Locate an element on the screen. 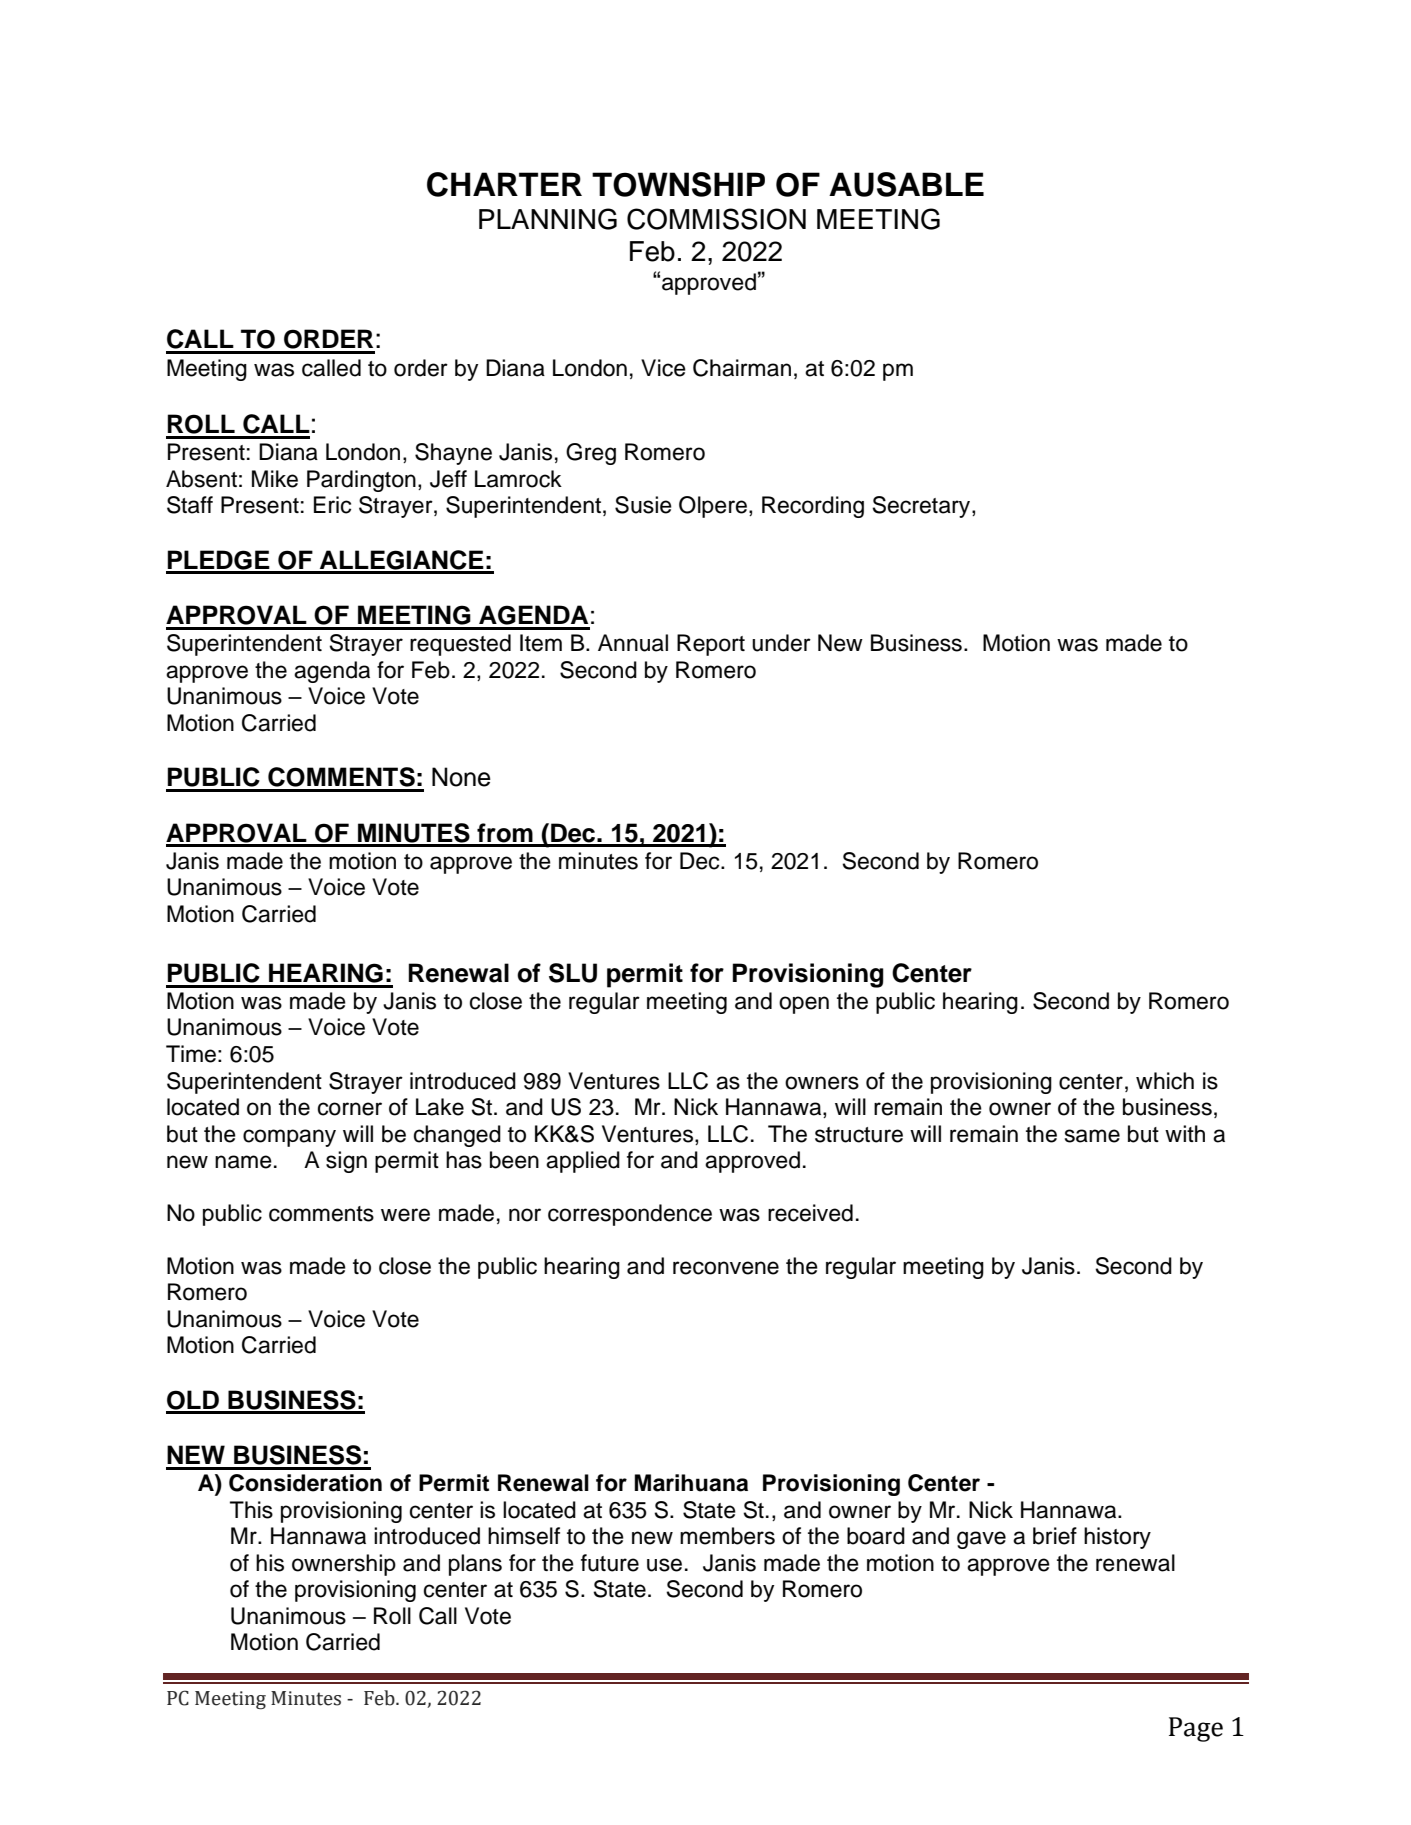 This screenshot has height=1825, width=1411. Chairman is located at coordinates (742, 368).
